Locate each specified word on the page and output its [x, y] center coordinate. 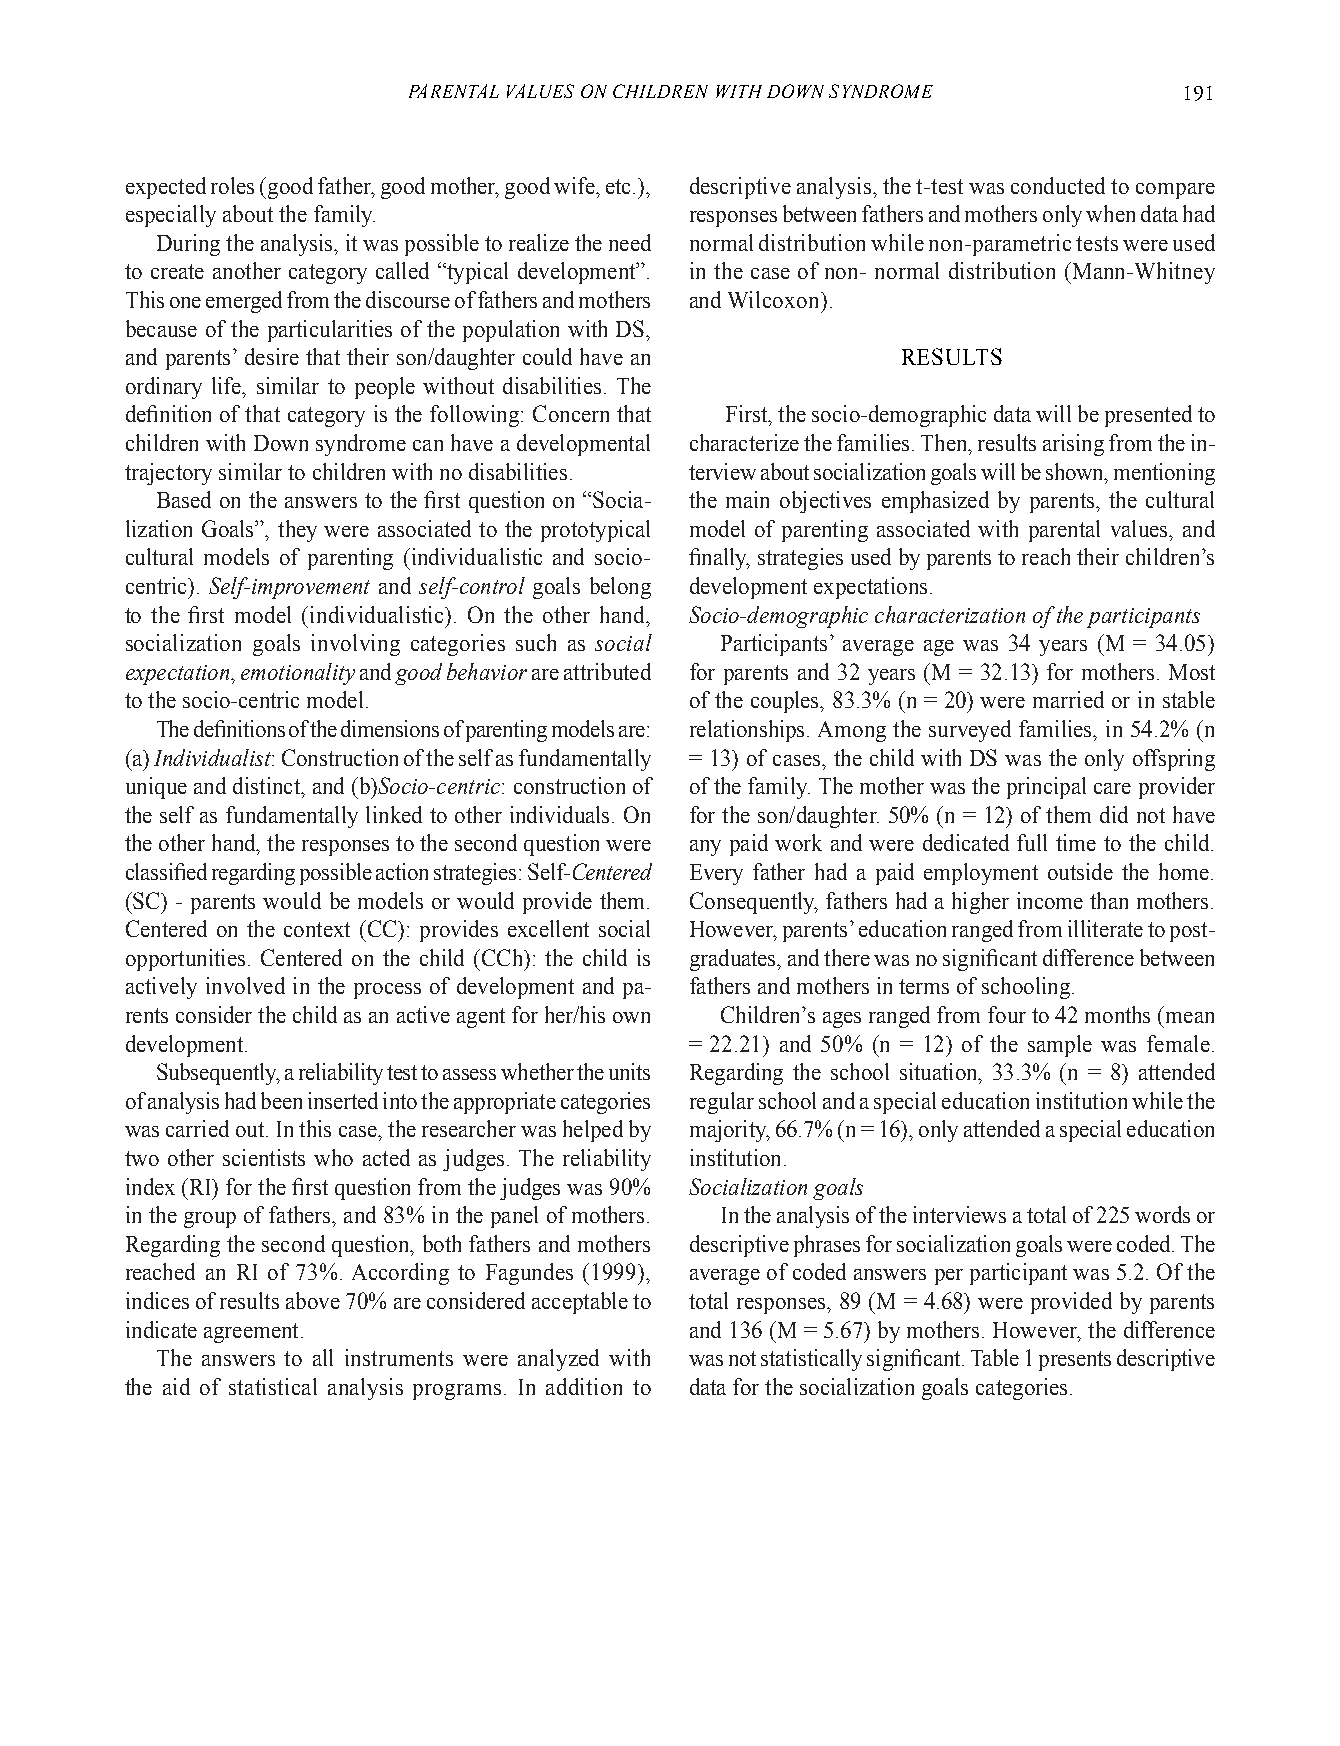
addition [584, 1386]
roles [232, 185]
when [1110, 213]
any [705, 848]
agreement [251, 1333]
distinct [268, 785]
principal [1046, 788]
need [630, 242]
